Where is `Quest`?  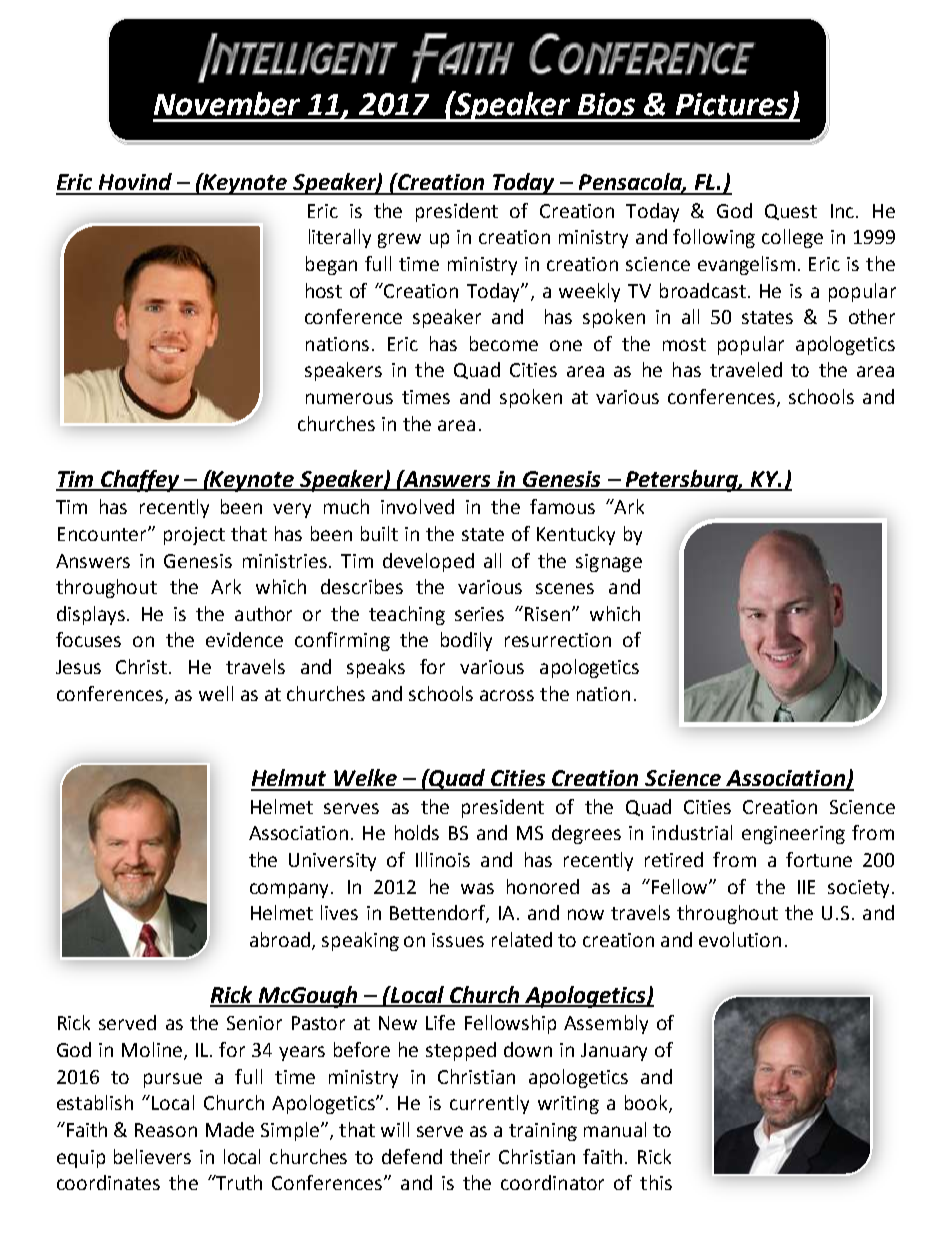
Quest is located at coordinates (791, 212).
